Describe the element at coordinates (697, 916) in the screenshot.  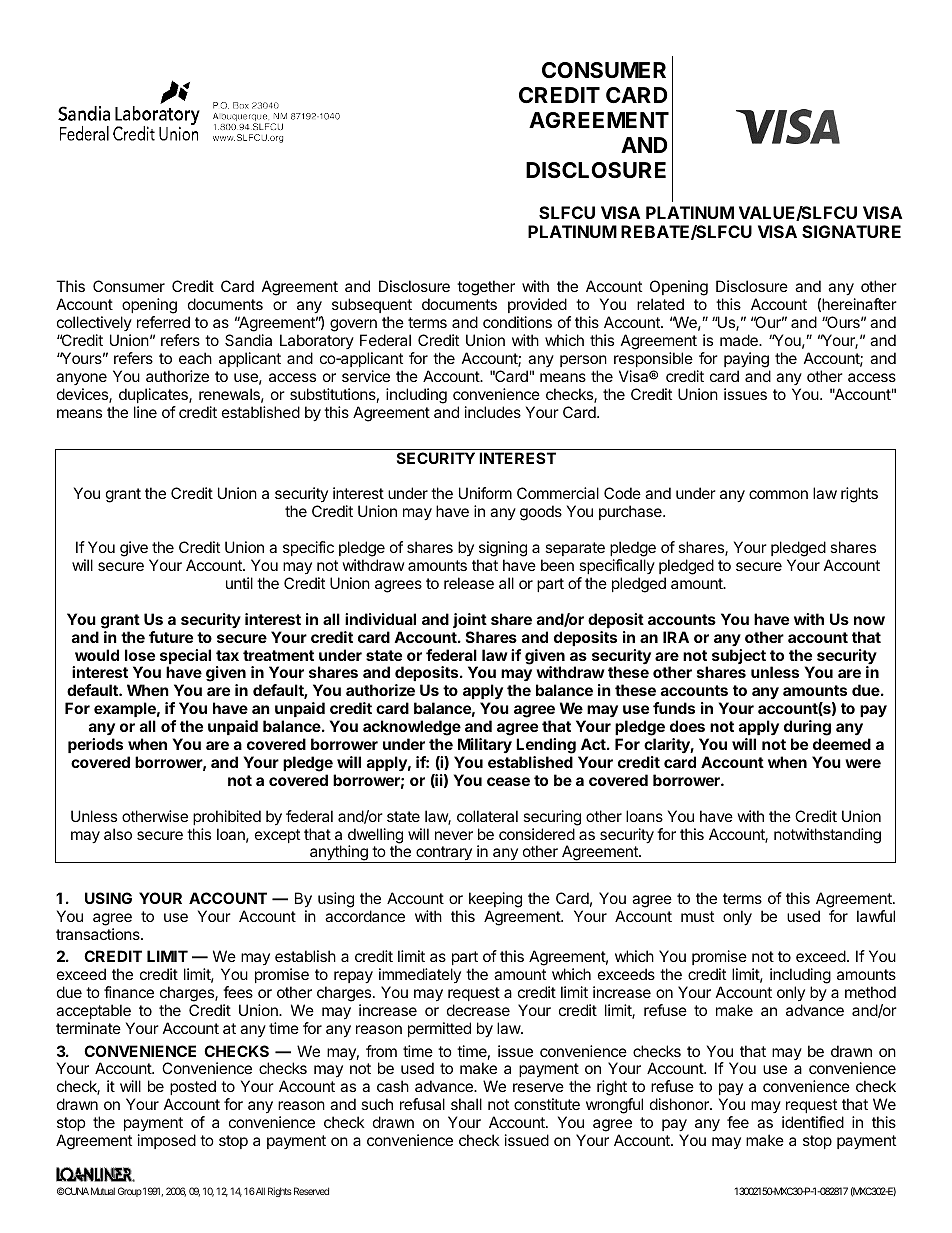
I see `must` at that location.
